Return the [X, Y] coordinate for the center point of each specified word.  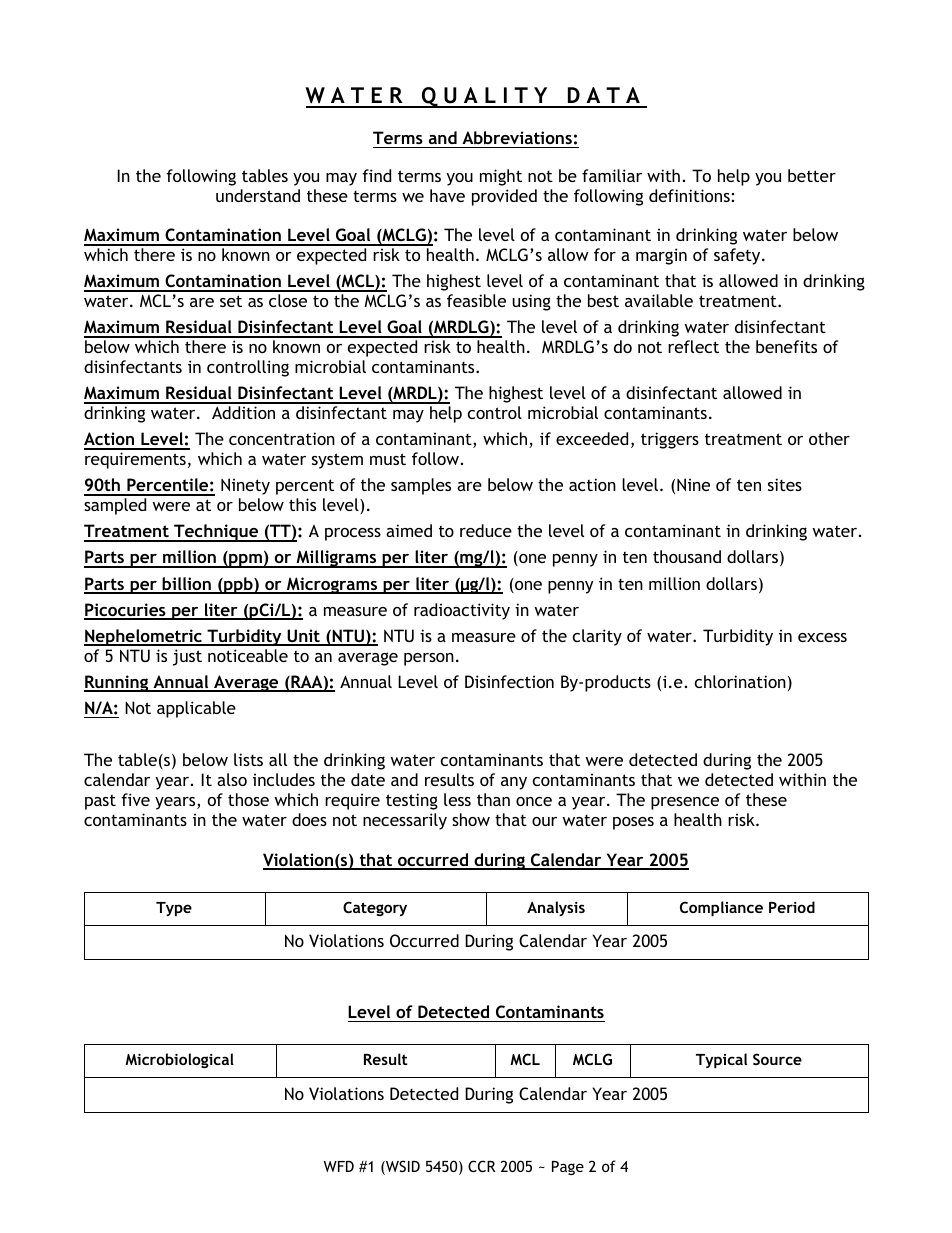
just [187, 657]
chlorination [740, 681]
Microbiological [179, 1060]
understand [258, 195]
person [429, 659]
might [501, 177]
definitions [689, 195]
